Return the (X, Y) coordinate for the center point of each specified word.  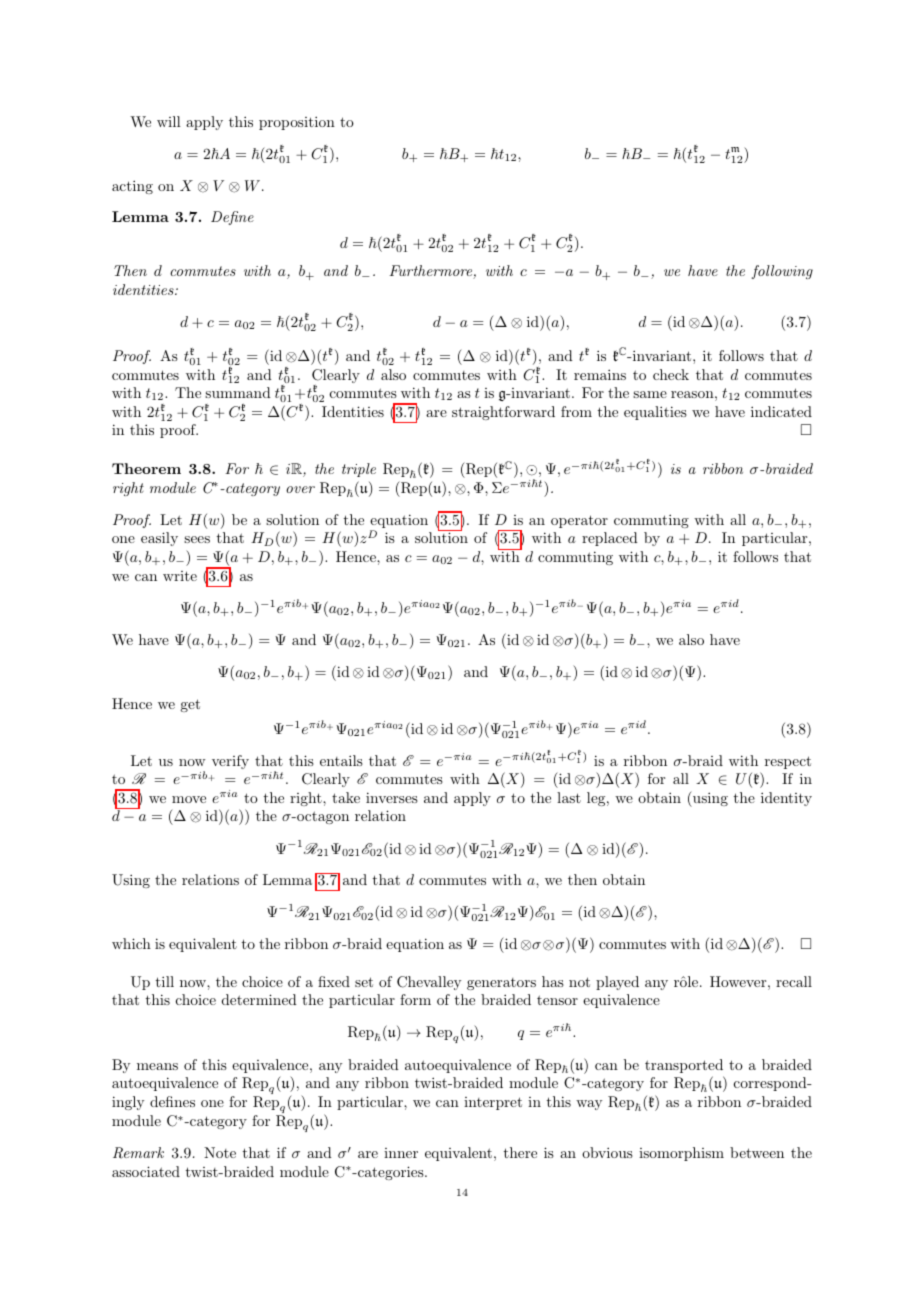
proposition (297, 123)
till (165, 981)
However (738, 981)
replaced (610, 539)
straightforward (503, 413)
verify (230, 762)
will (169, 121)
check (671, 374)
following (782, 272)
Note (220, 1152)
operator (579, 521)
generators (501, 984)
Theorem (146, 468)
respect (788, 762)
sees (197, 539)
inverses (392, 797)
